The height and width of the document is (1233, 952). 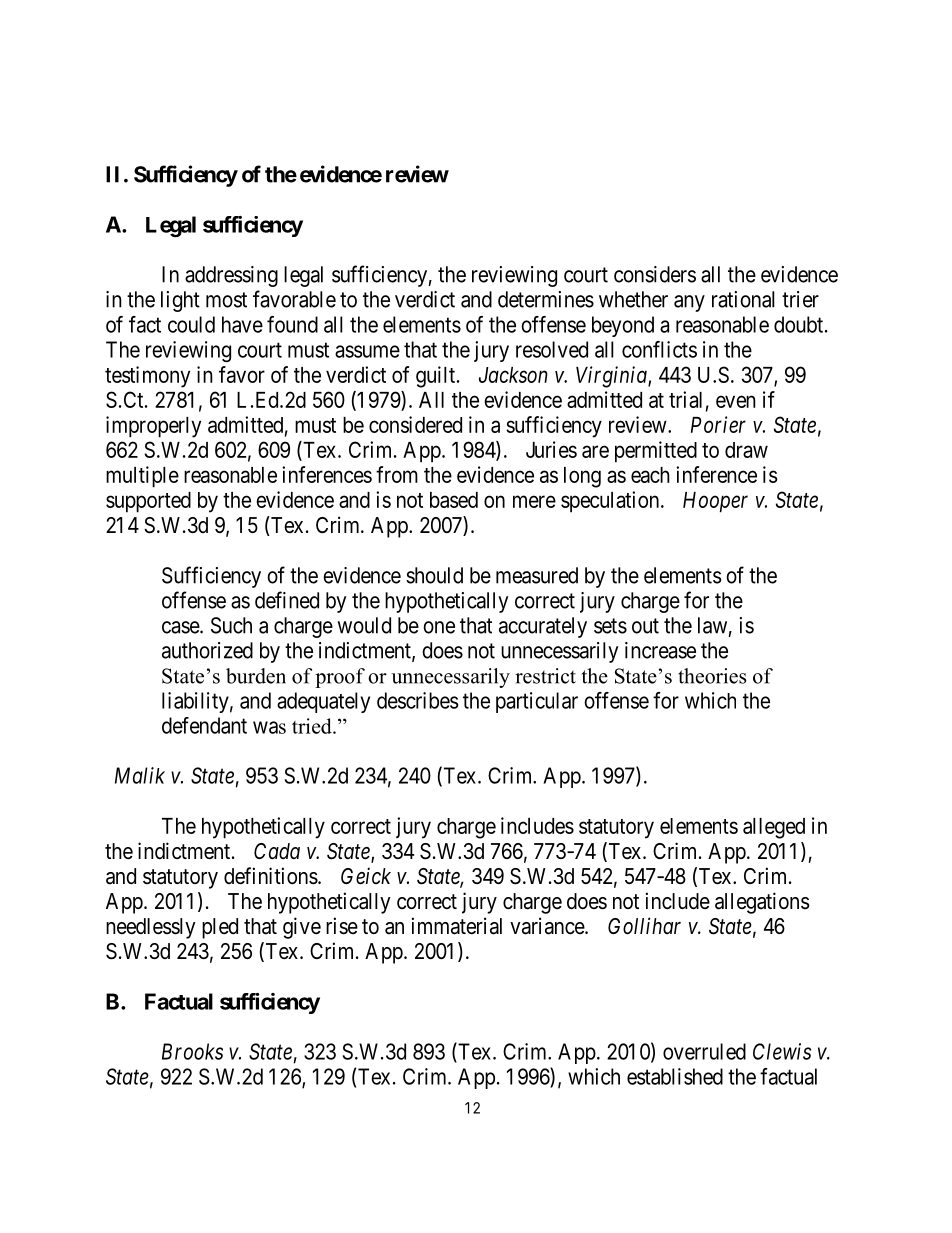 What do you see at coordinates (743, 299) in the document?
I see `rational` at bounding box center [743, 299].
